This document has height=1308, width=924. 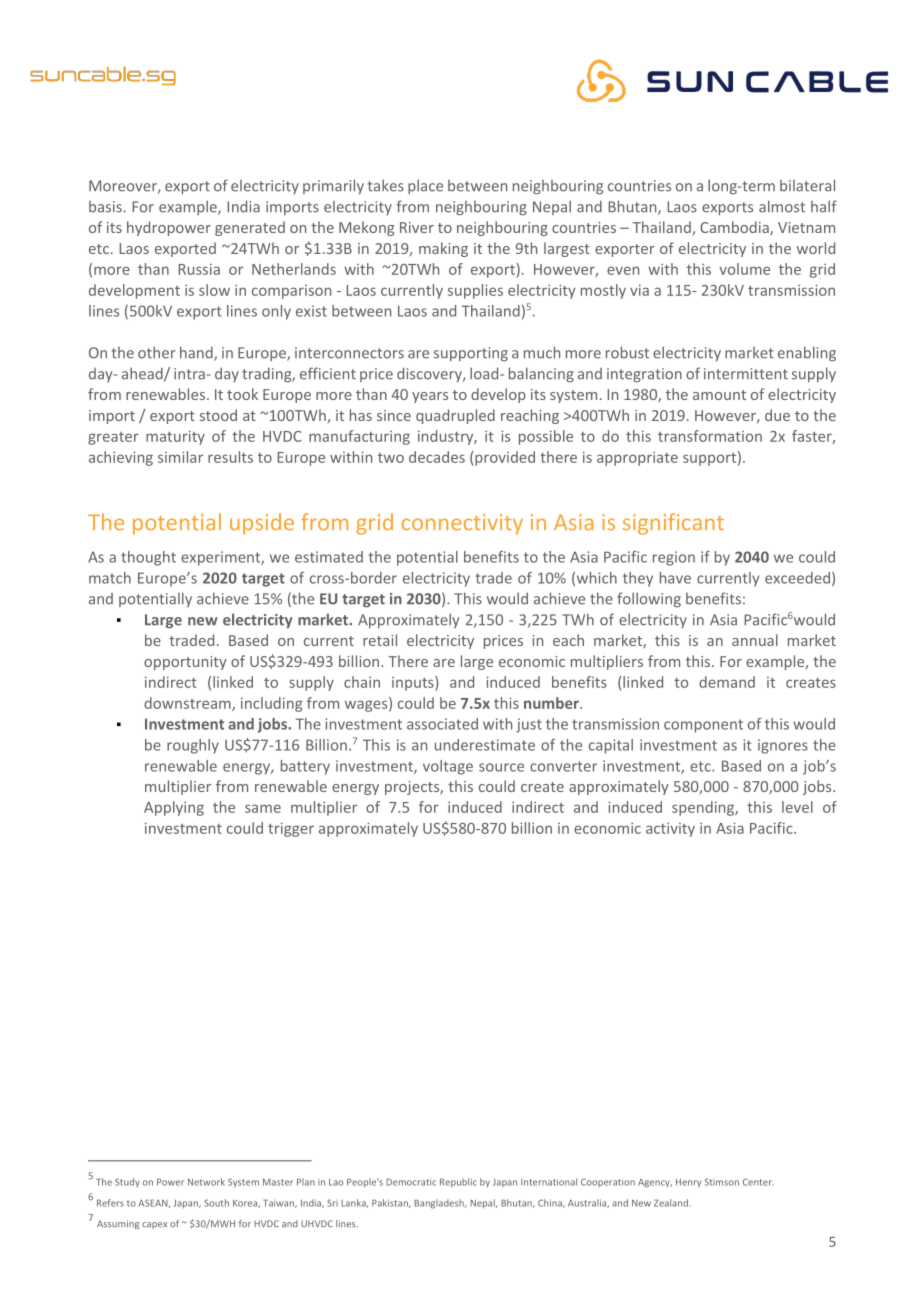 I want to click on connectivity, so click(x=462, y=524).
